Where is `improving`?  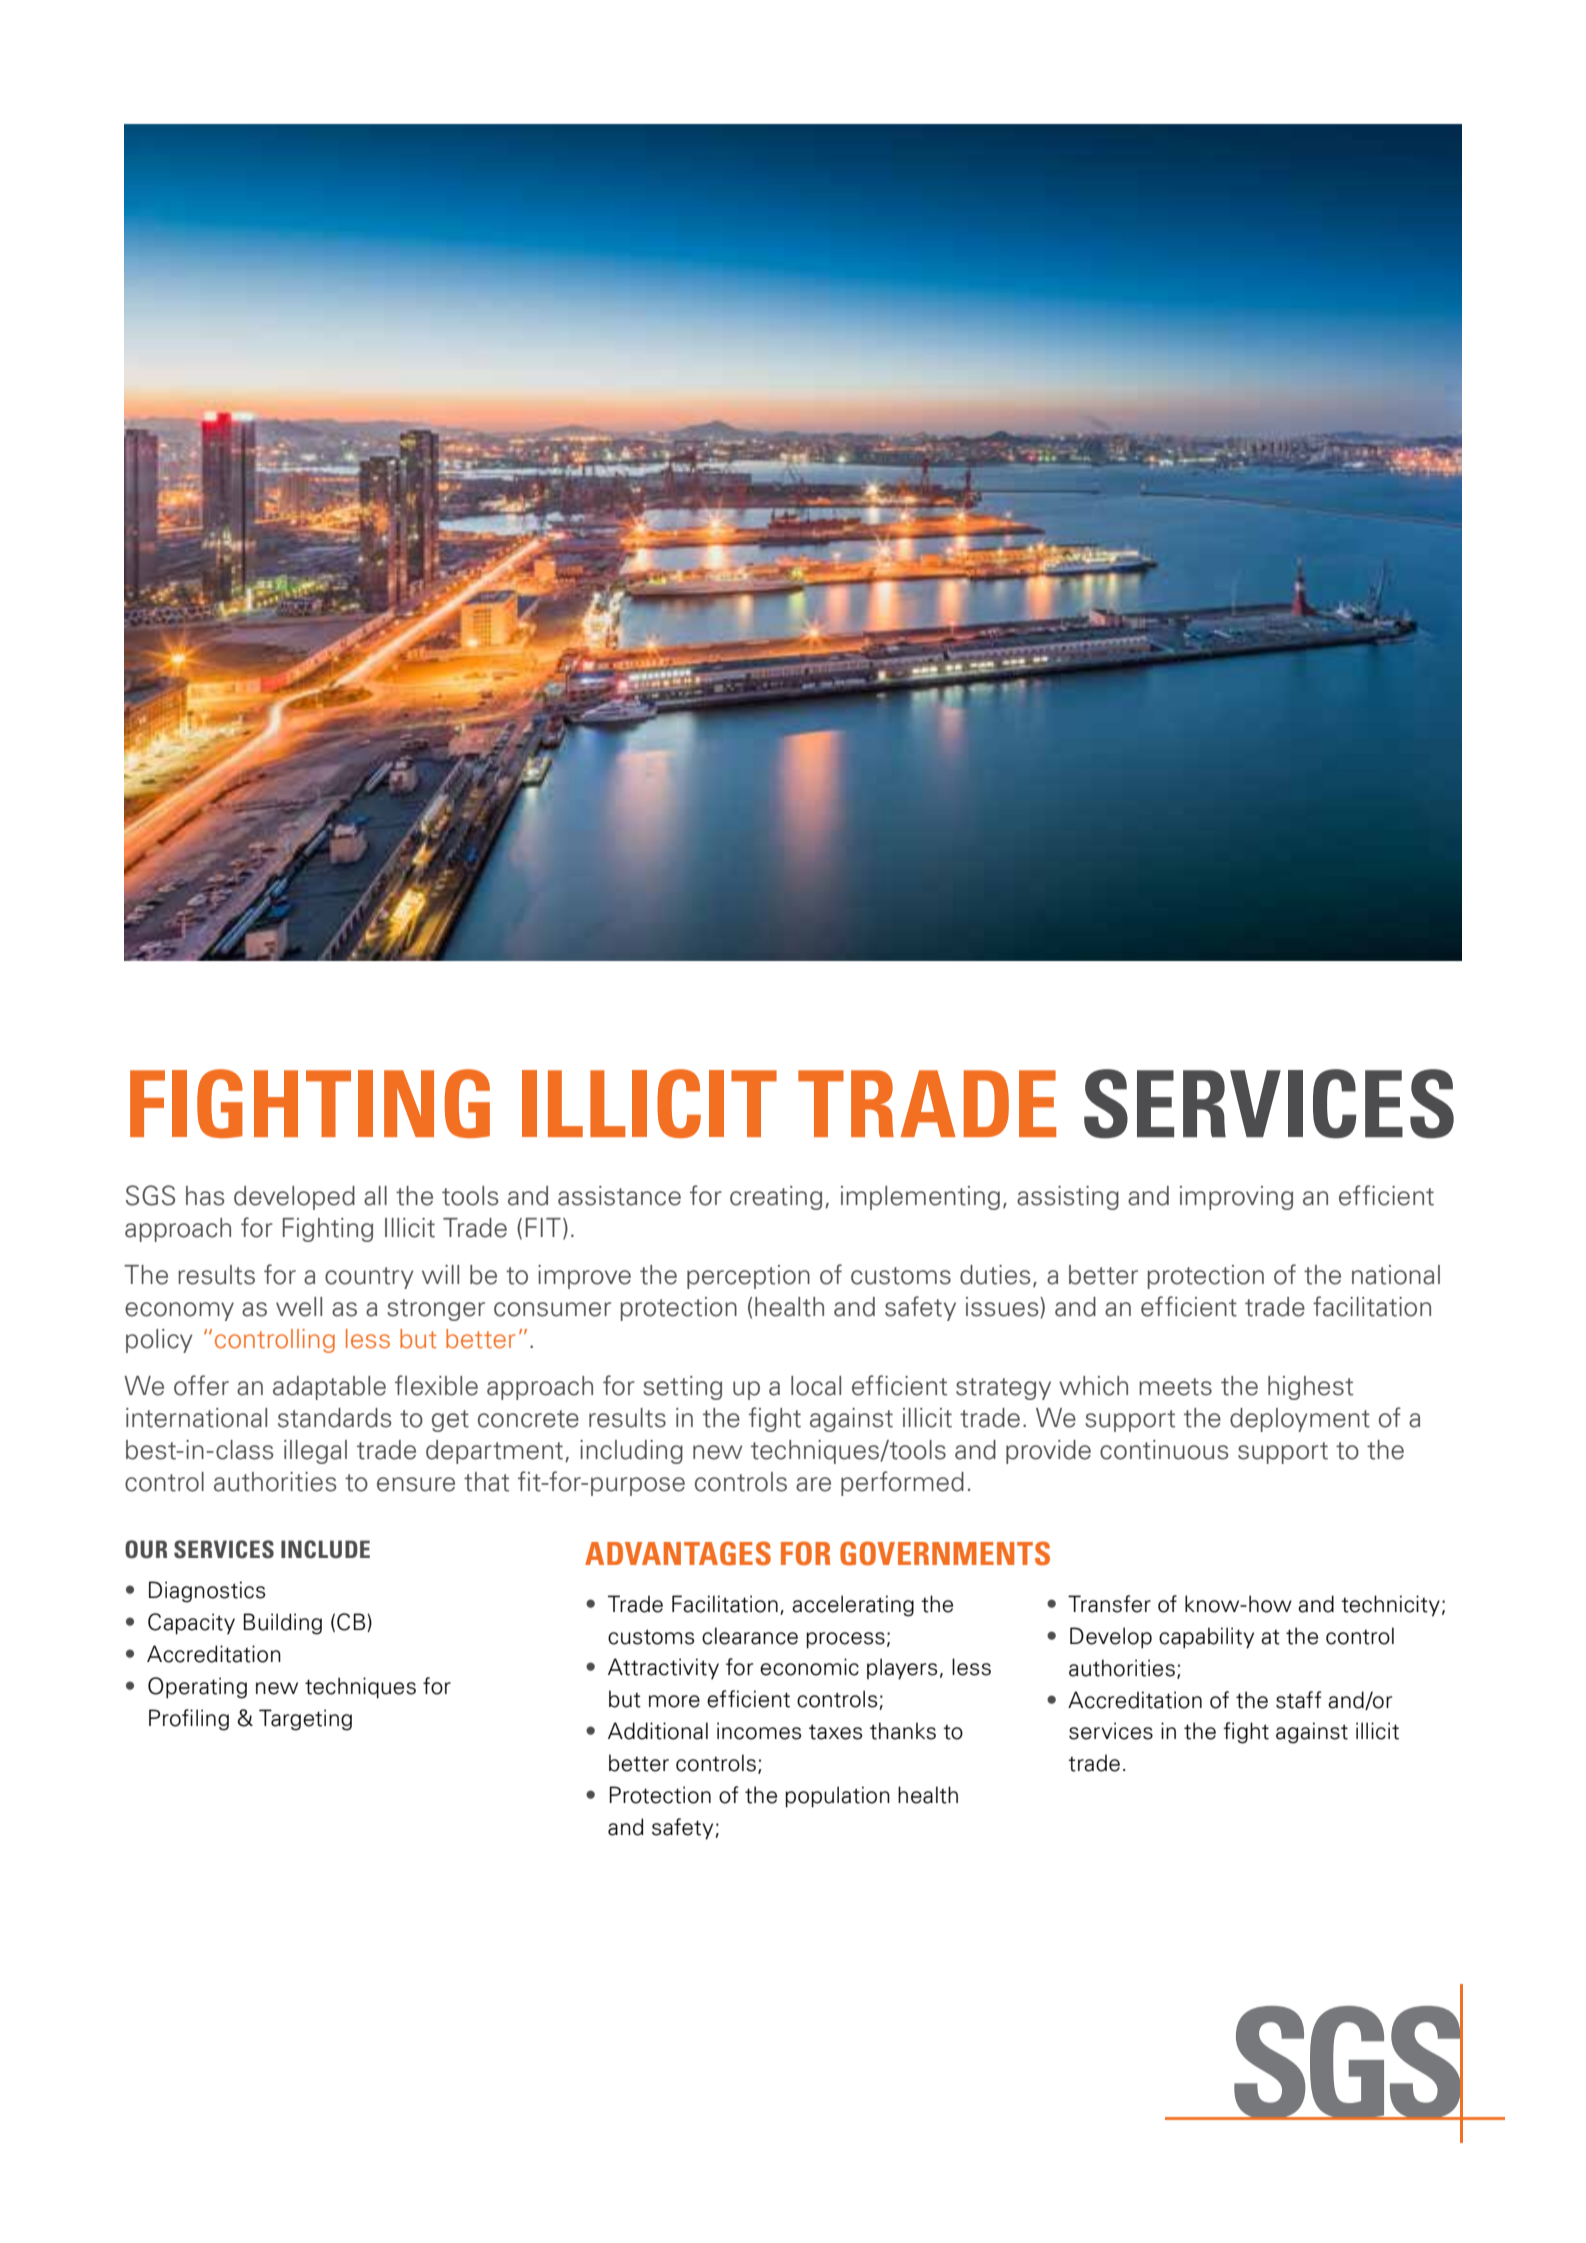 improving is located at coordinates (1236, 1198).
